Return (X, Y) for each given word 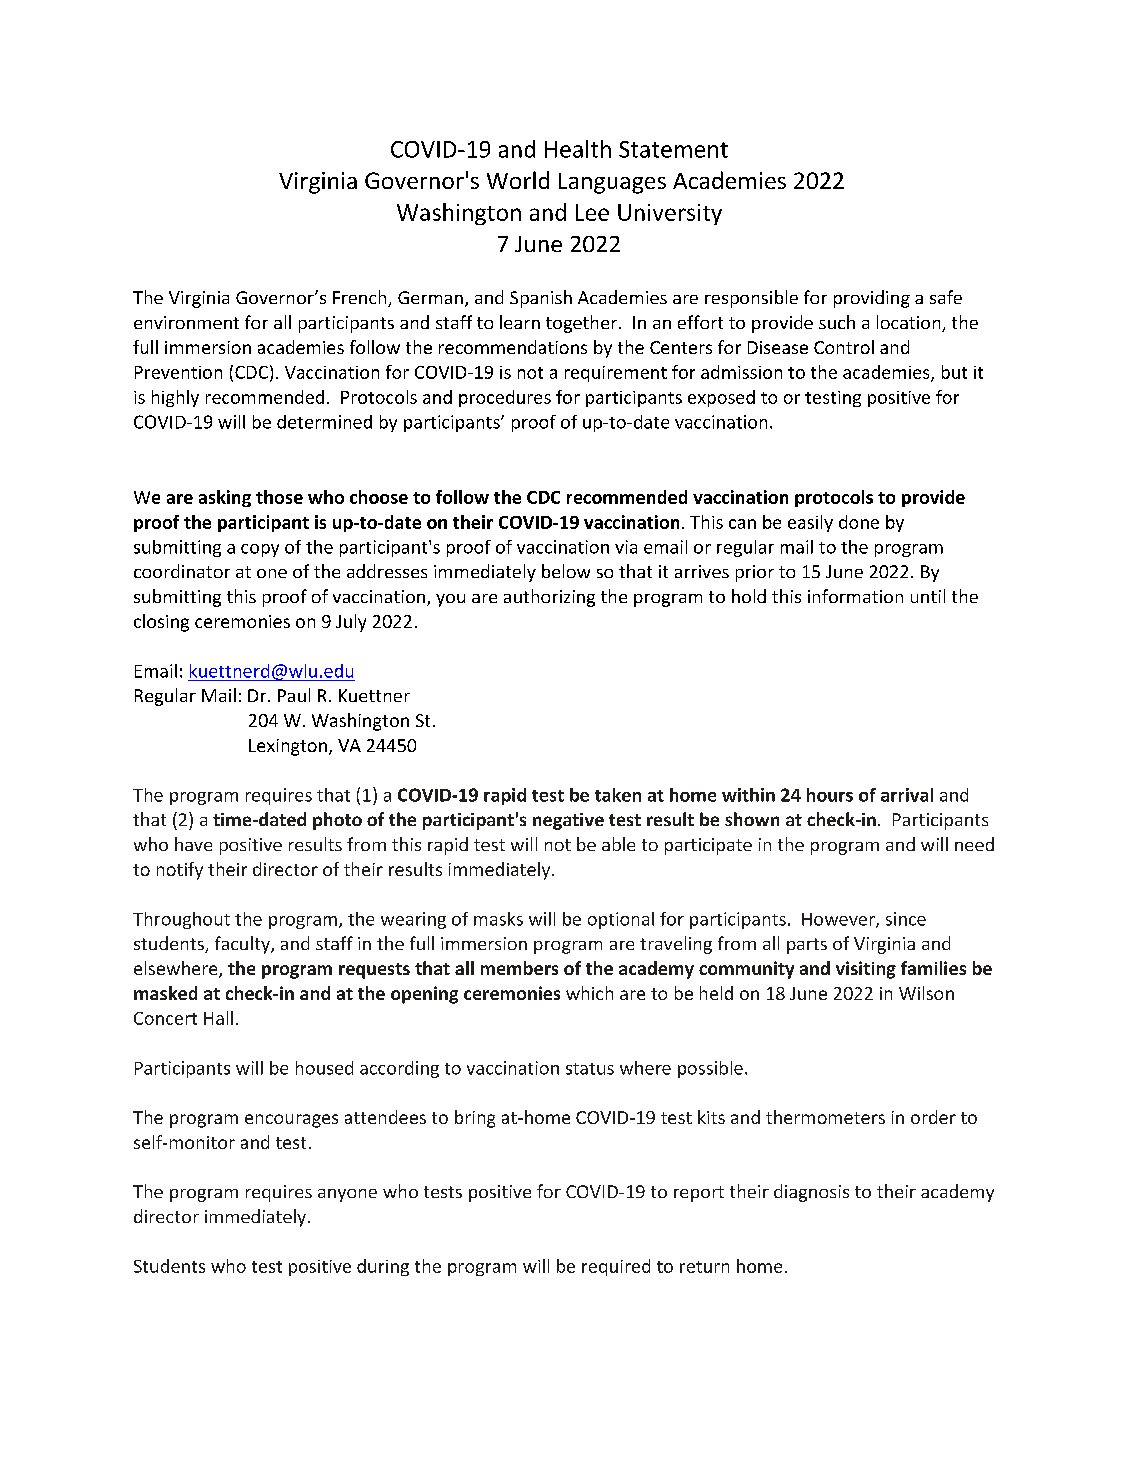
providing (872, 299)
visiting (866, 970)
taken (618, 795)
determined (324, 422)
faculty (243, 945)
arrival (907, 795)
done (859, 522)
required (616, 1267)
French (361, 298)
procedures (505, 398)
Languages (612, 183)
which (589, 993)
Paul (294, 695)
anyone (347, 1195)
